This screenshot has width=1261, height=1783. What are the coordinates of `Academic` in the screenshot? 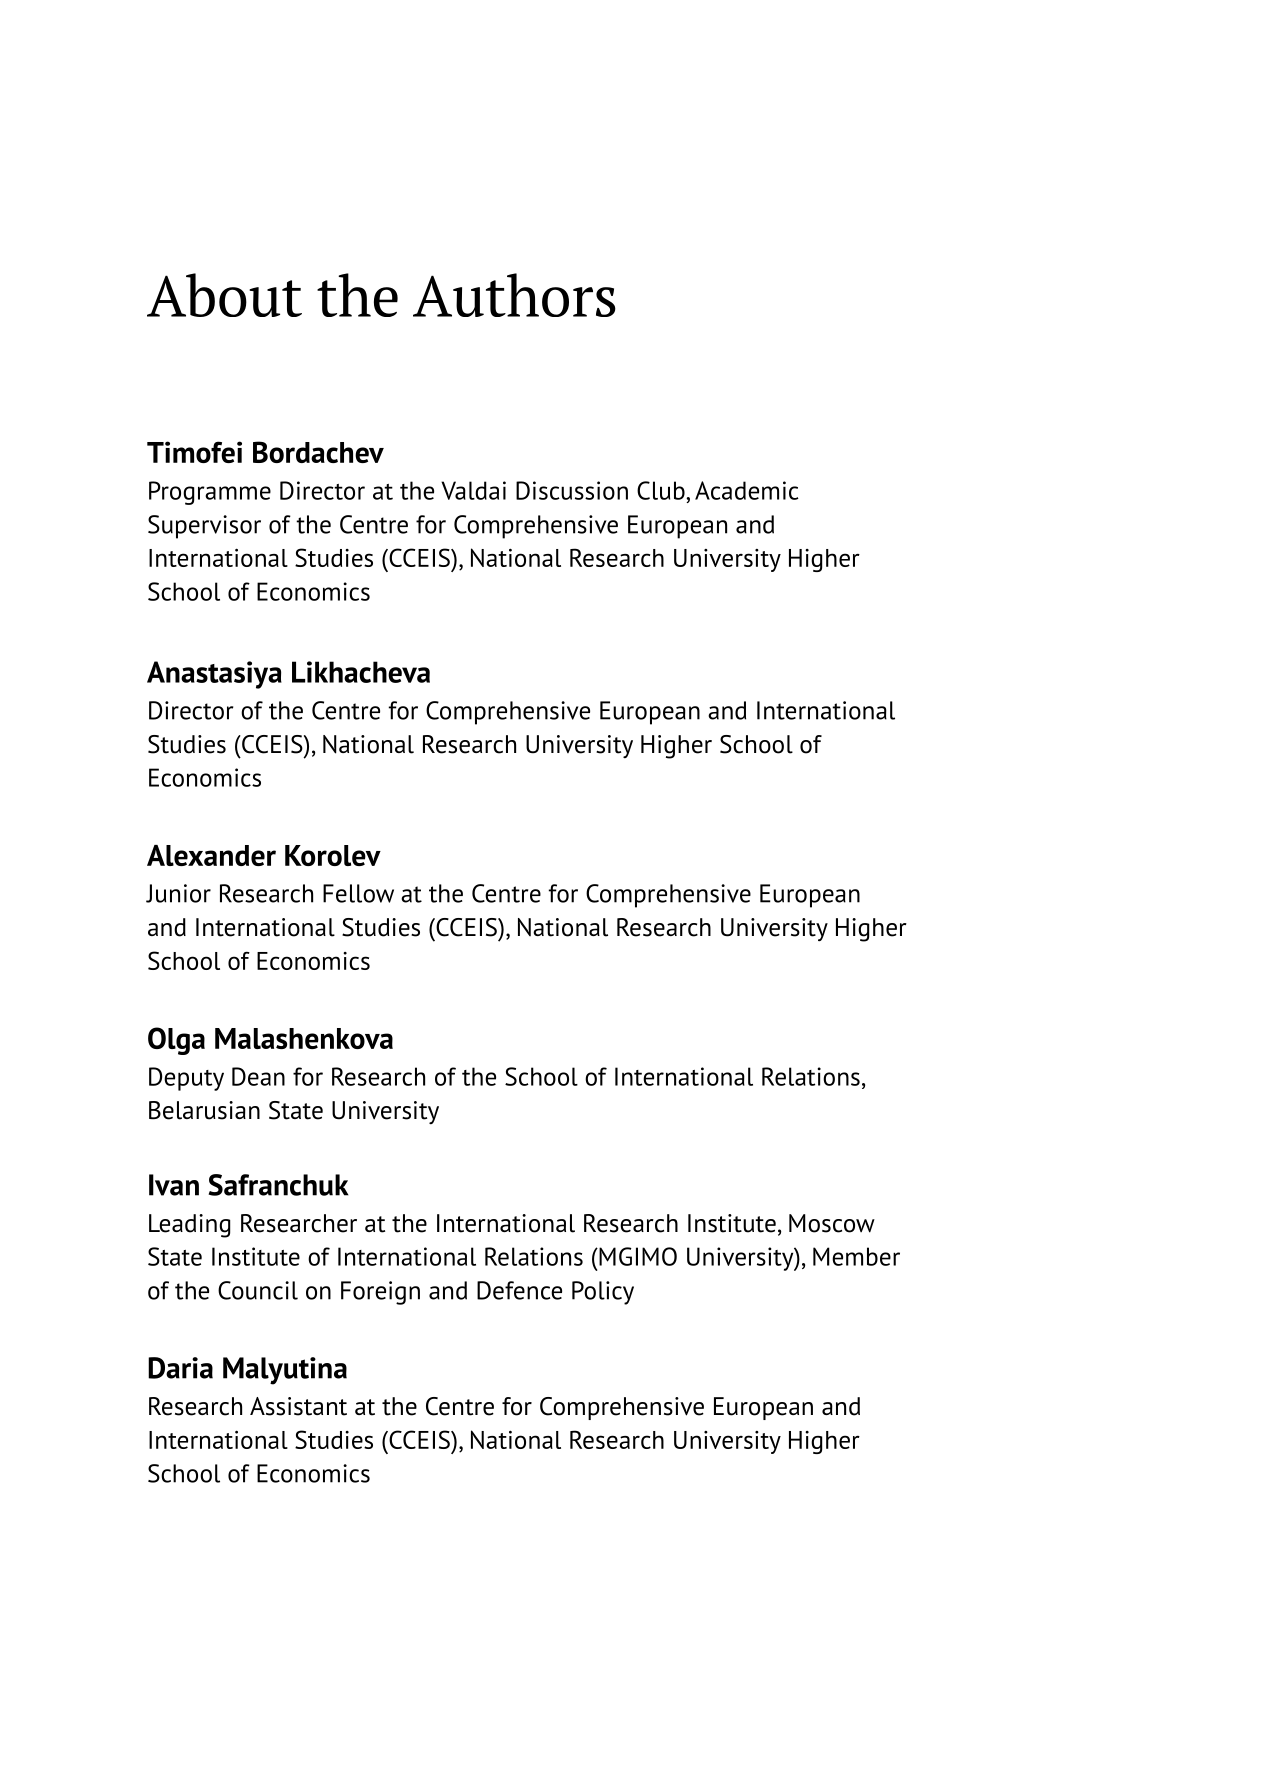 It's located at (747, 490).
